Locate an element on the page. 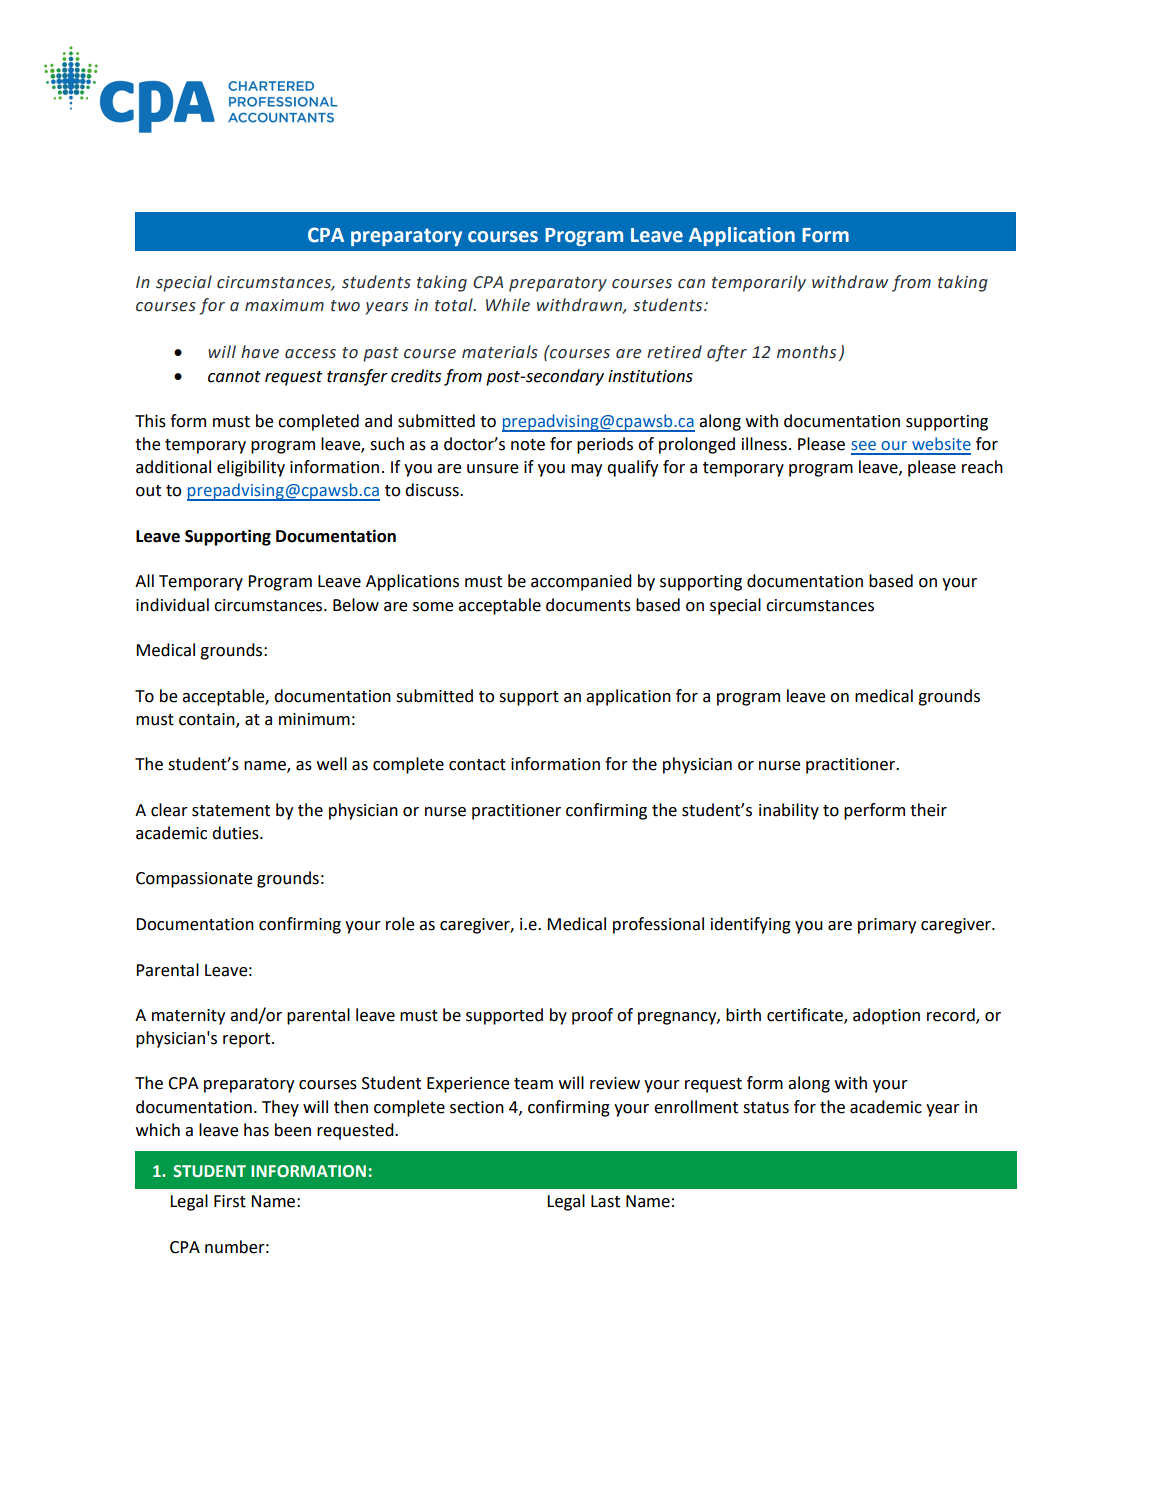 The height and width of the document is (1491, 1152). inability is located at coordinates (789, 811).
